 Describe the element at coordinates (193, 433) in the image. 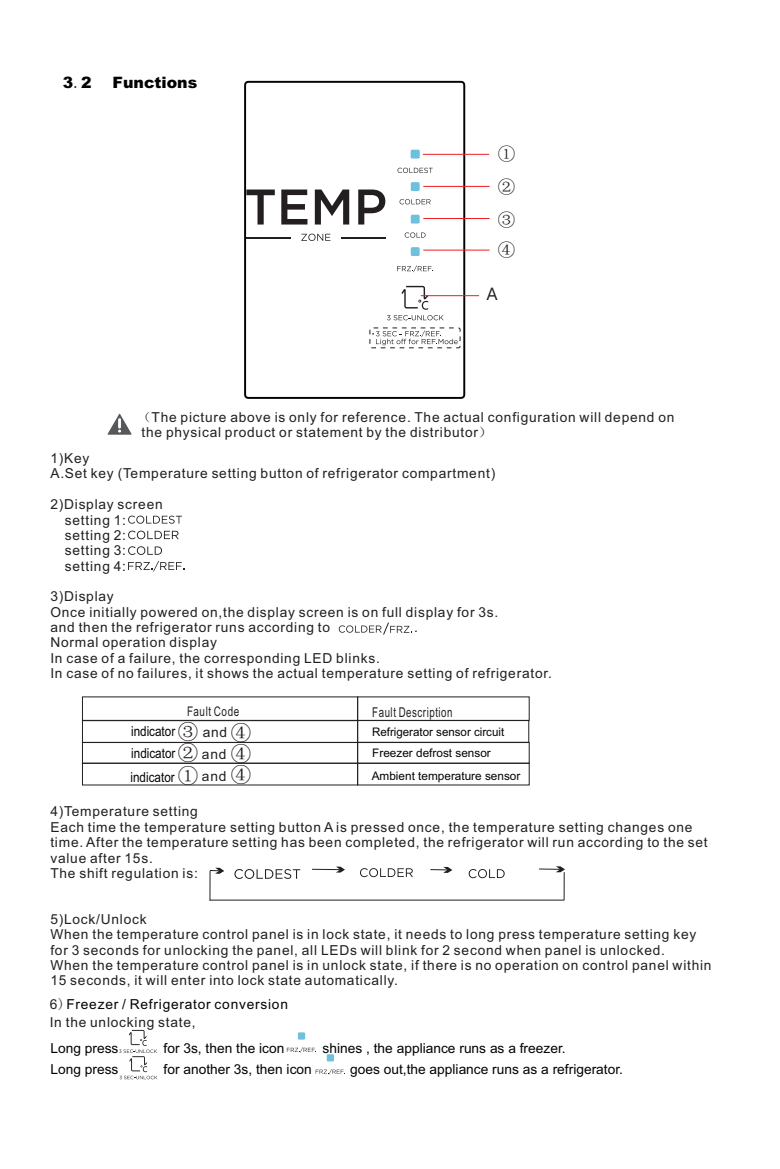

I see `physical` at that location.
